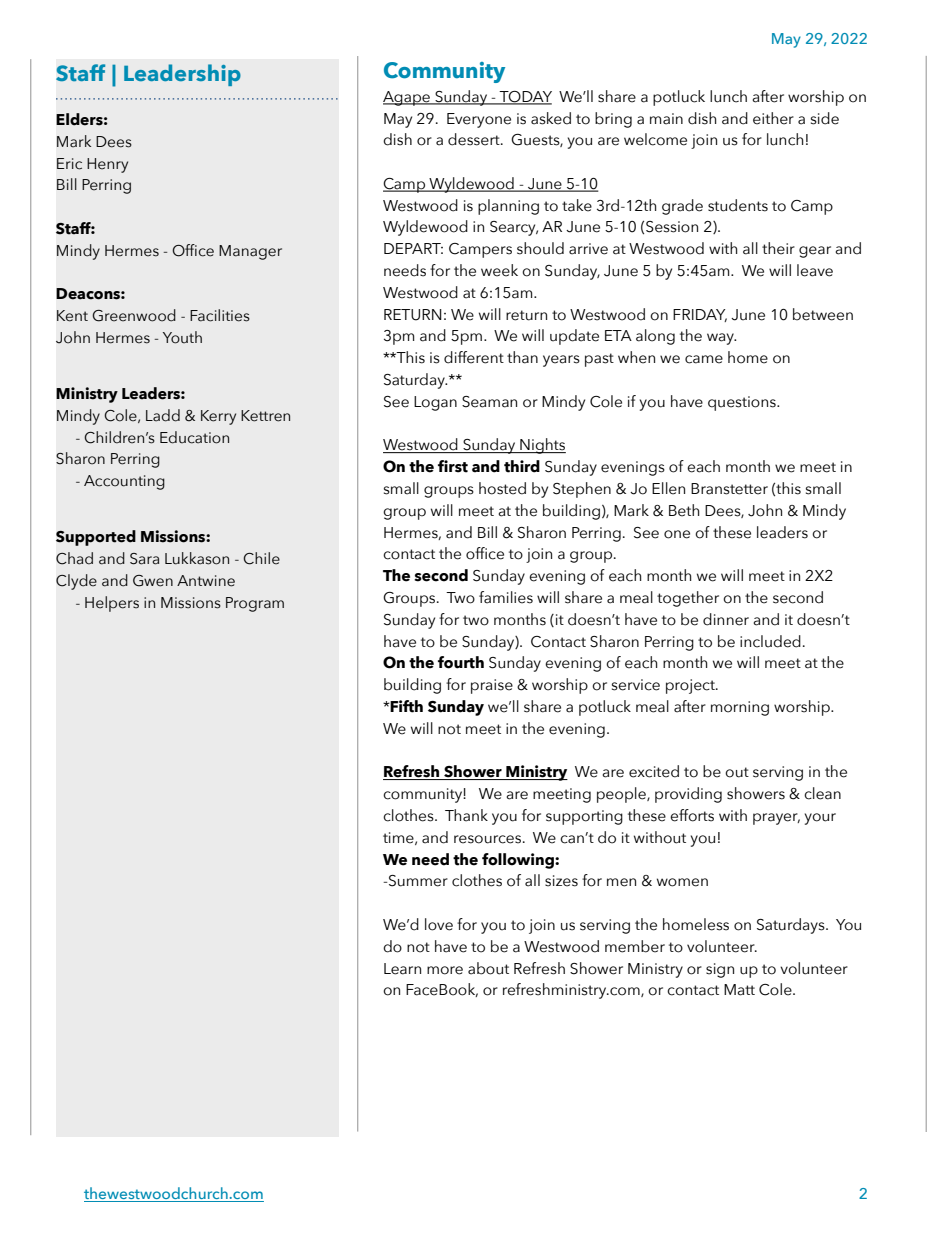 The image size is (952, 1233). What do you see at coordinates (499, 270) in the document?
I see `week` at bounding box center [499, 270].
